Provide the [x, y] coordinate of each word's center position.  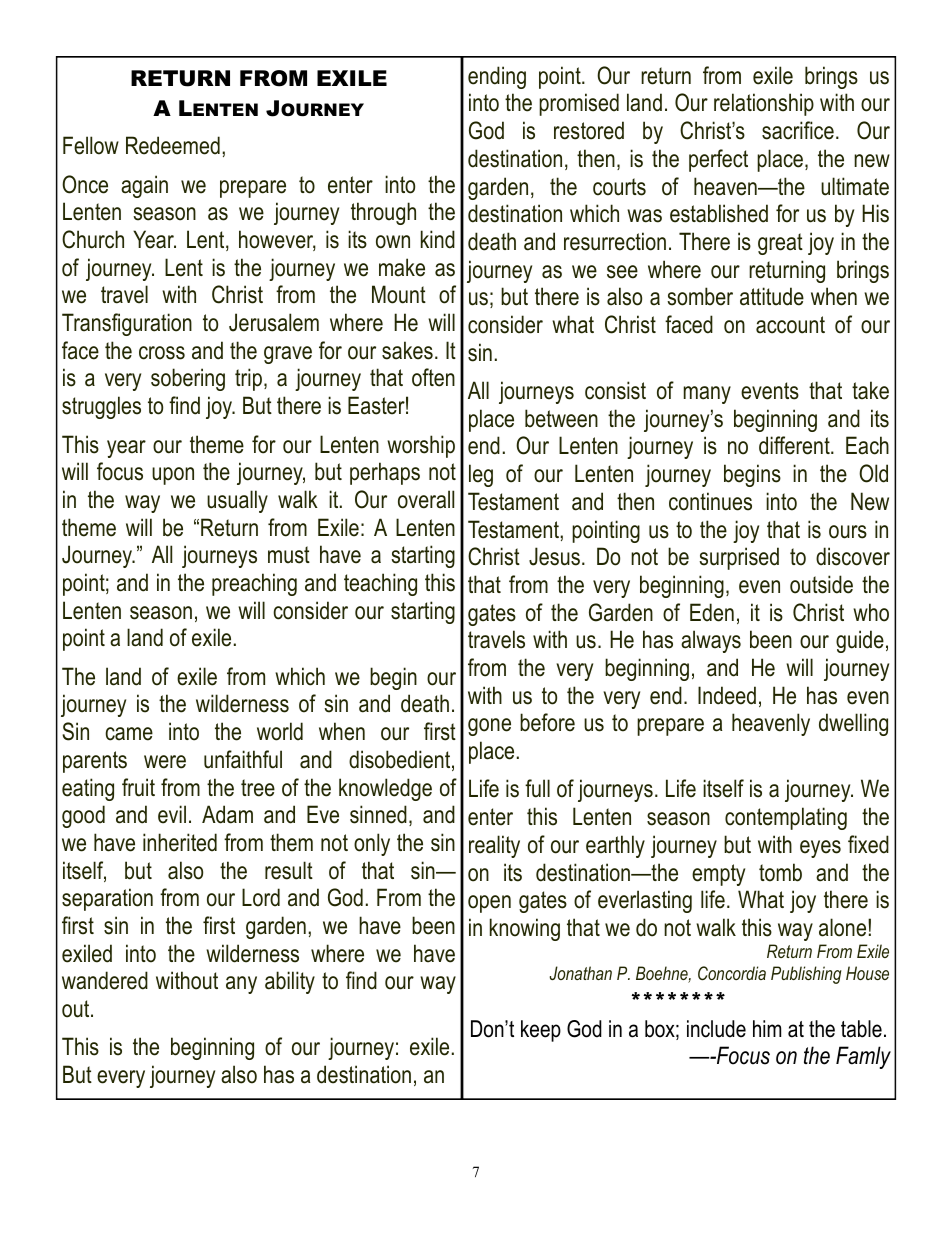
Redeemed [173, 145]
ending [497, 77]
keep [541, 1031]
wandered [105, 980]
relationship [764, 104]
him [767, 1028]
